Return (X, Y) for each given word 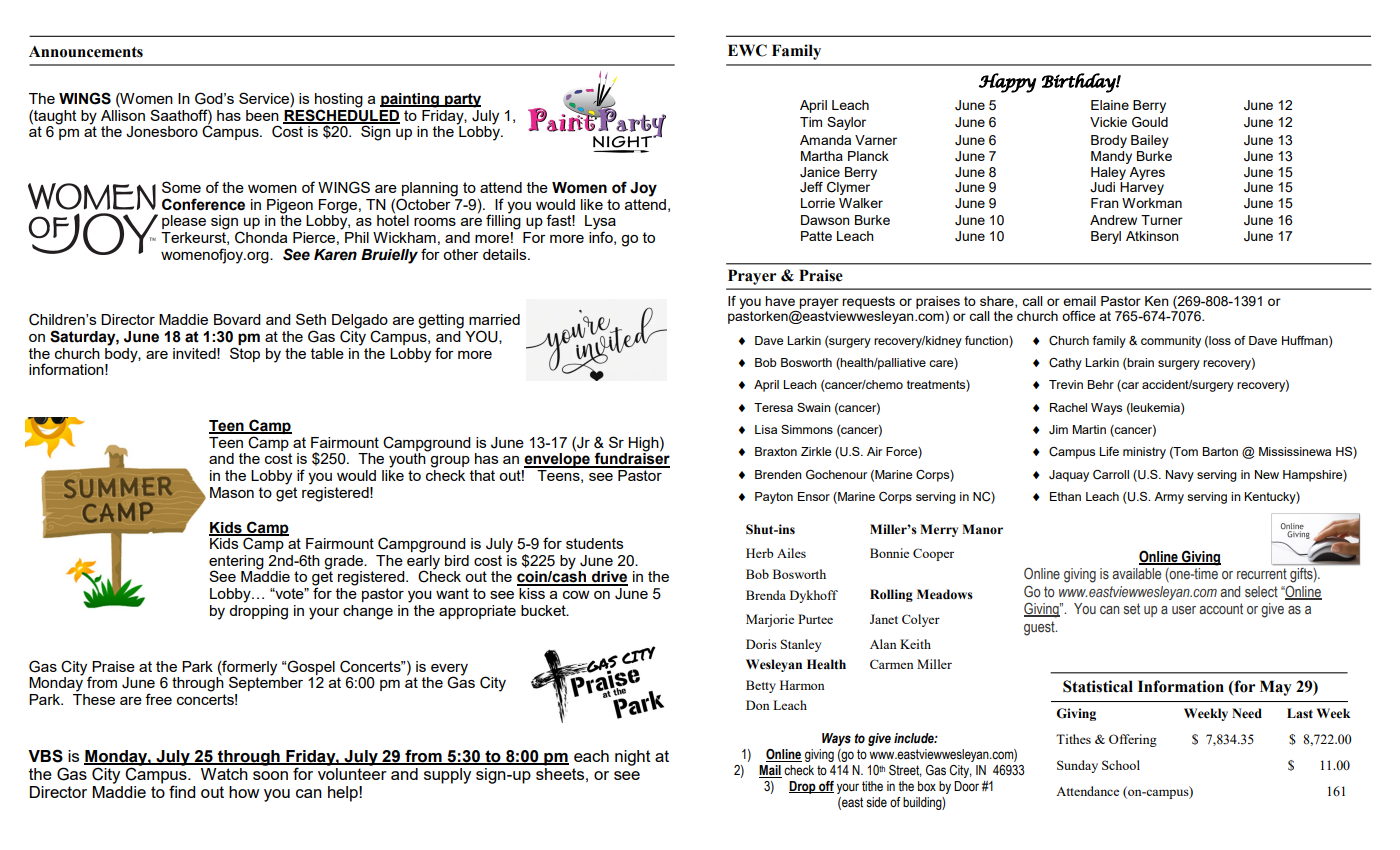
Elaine (1110, 105)
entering (236, 563)
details (506, 254)
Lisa (766, 429)
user (1184, 610)
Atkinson (1152, 236)
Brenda (766, 595)
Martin (1089, 429)
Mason (232, 492)
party (462, 100)
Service (265, 98)
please (184, 222)
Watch (224, 774)
